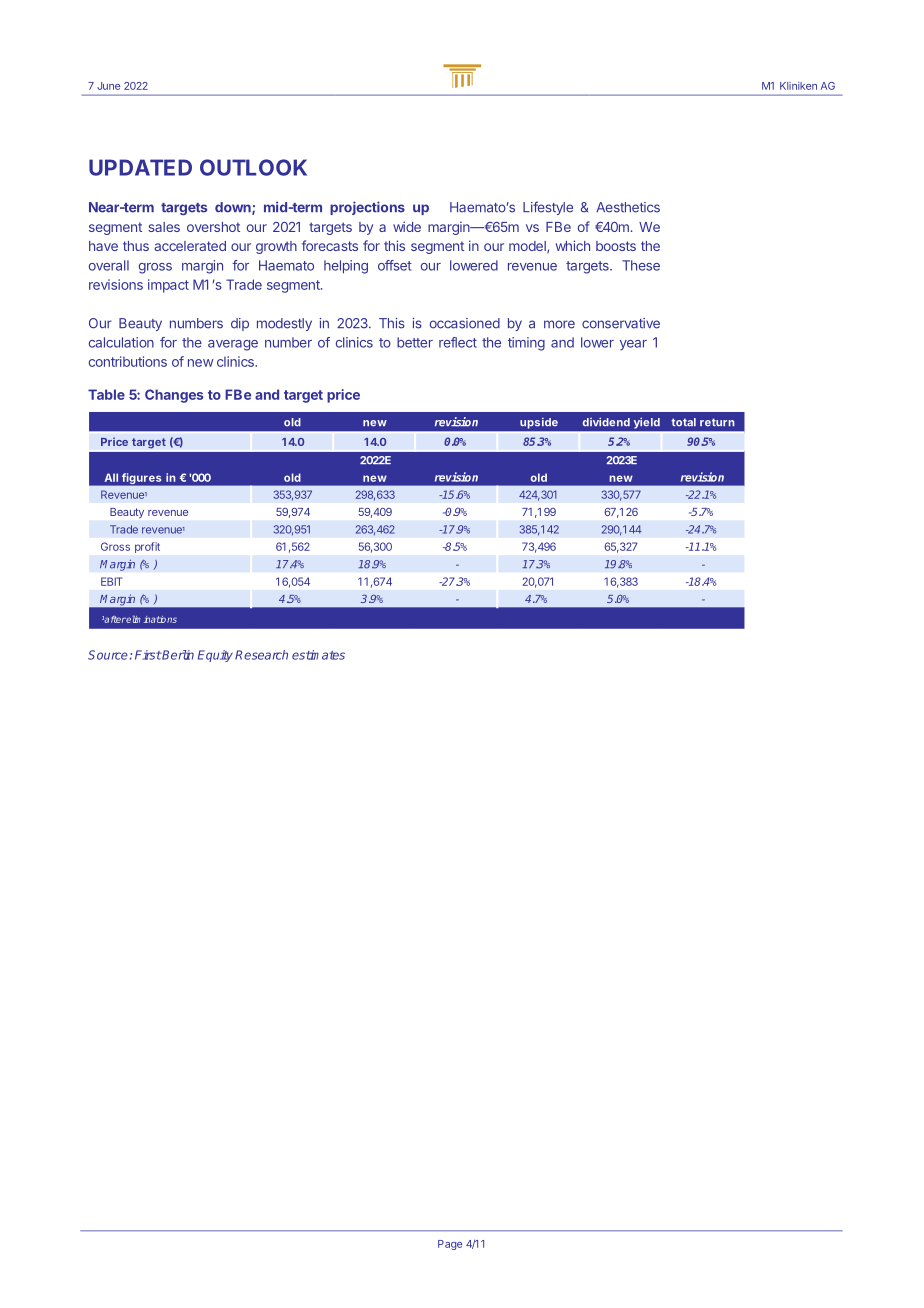  I want to click on better, so click(415, 342).
